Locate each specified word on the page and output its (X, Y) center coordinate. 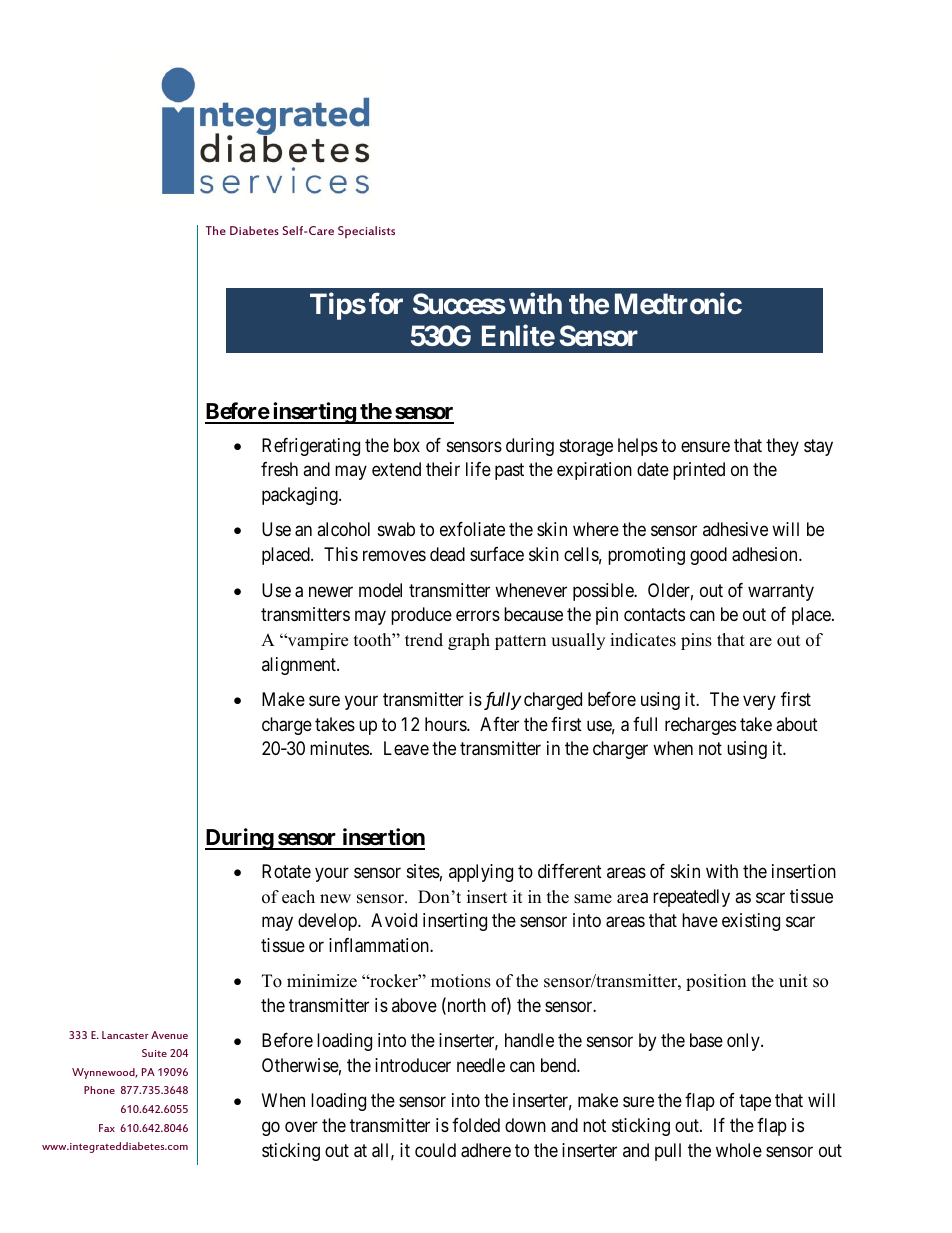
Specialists (366, 232)
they (782, 447)
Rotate (286, 871)
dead (447, 554)
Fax (107, 1128)
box (407, 445)
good (708, 556)
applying (481, 873)
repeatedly (691, 898)
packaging (301, 496)
